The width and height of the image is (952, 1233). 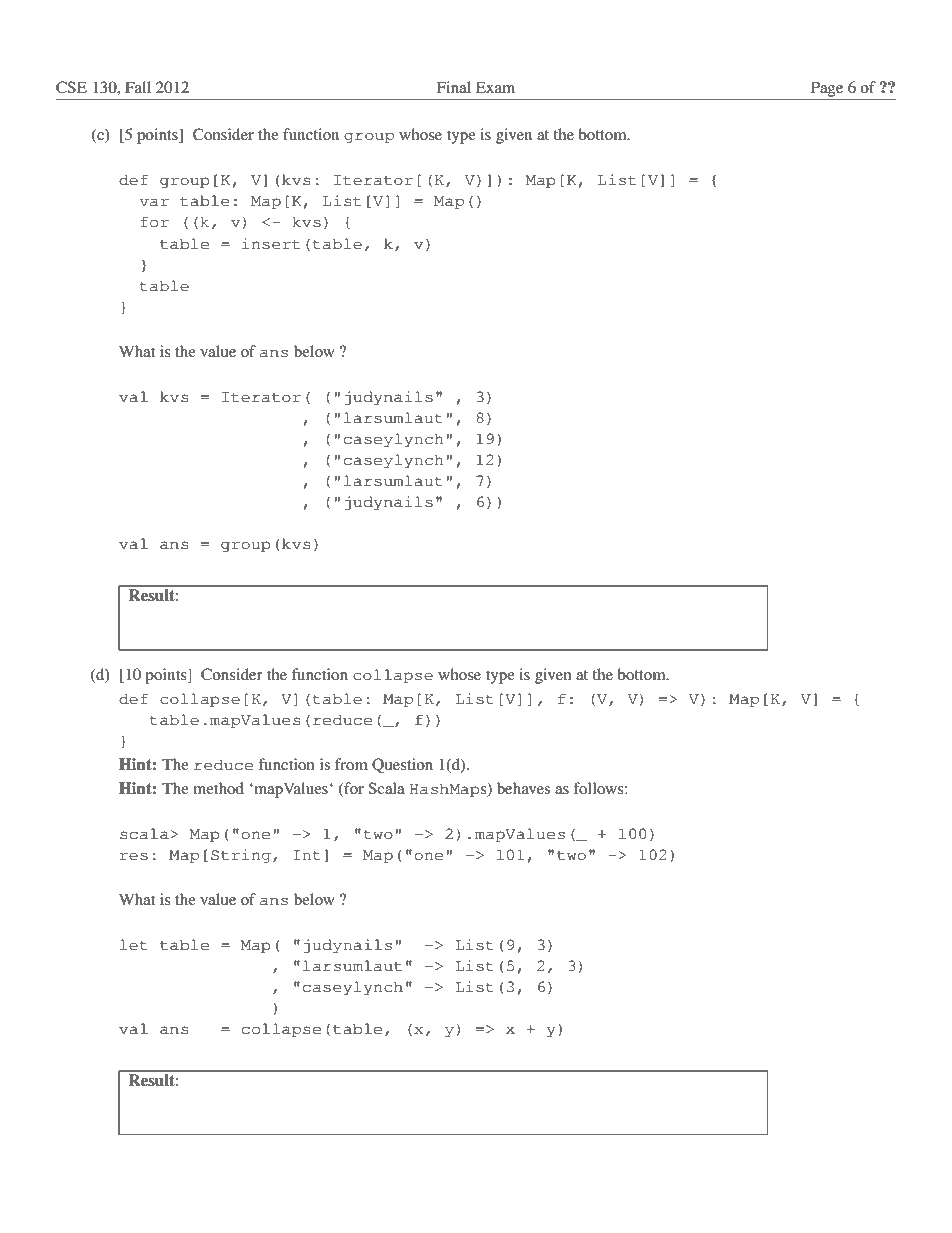 I want to click on var, so click(x=154, y=202).
